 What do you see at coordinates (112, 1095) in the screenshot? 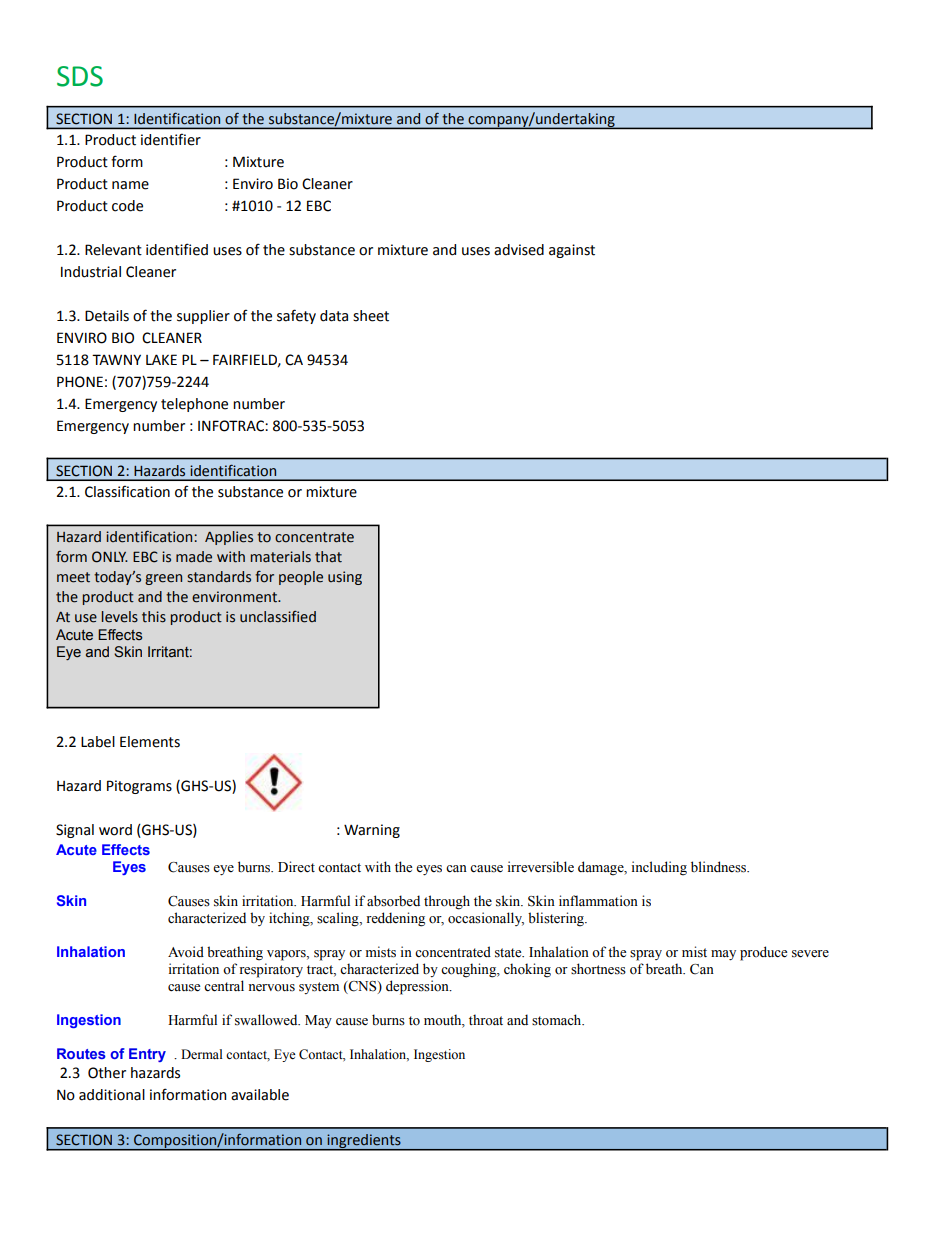
I see `additional` at bounding box center [112, 1095].
